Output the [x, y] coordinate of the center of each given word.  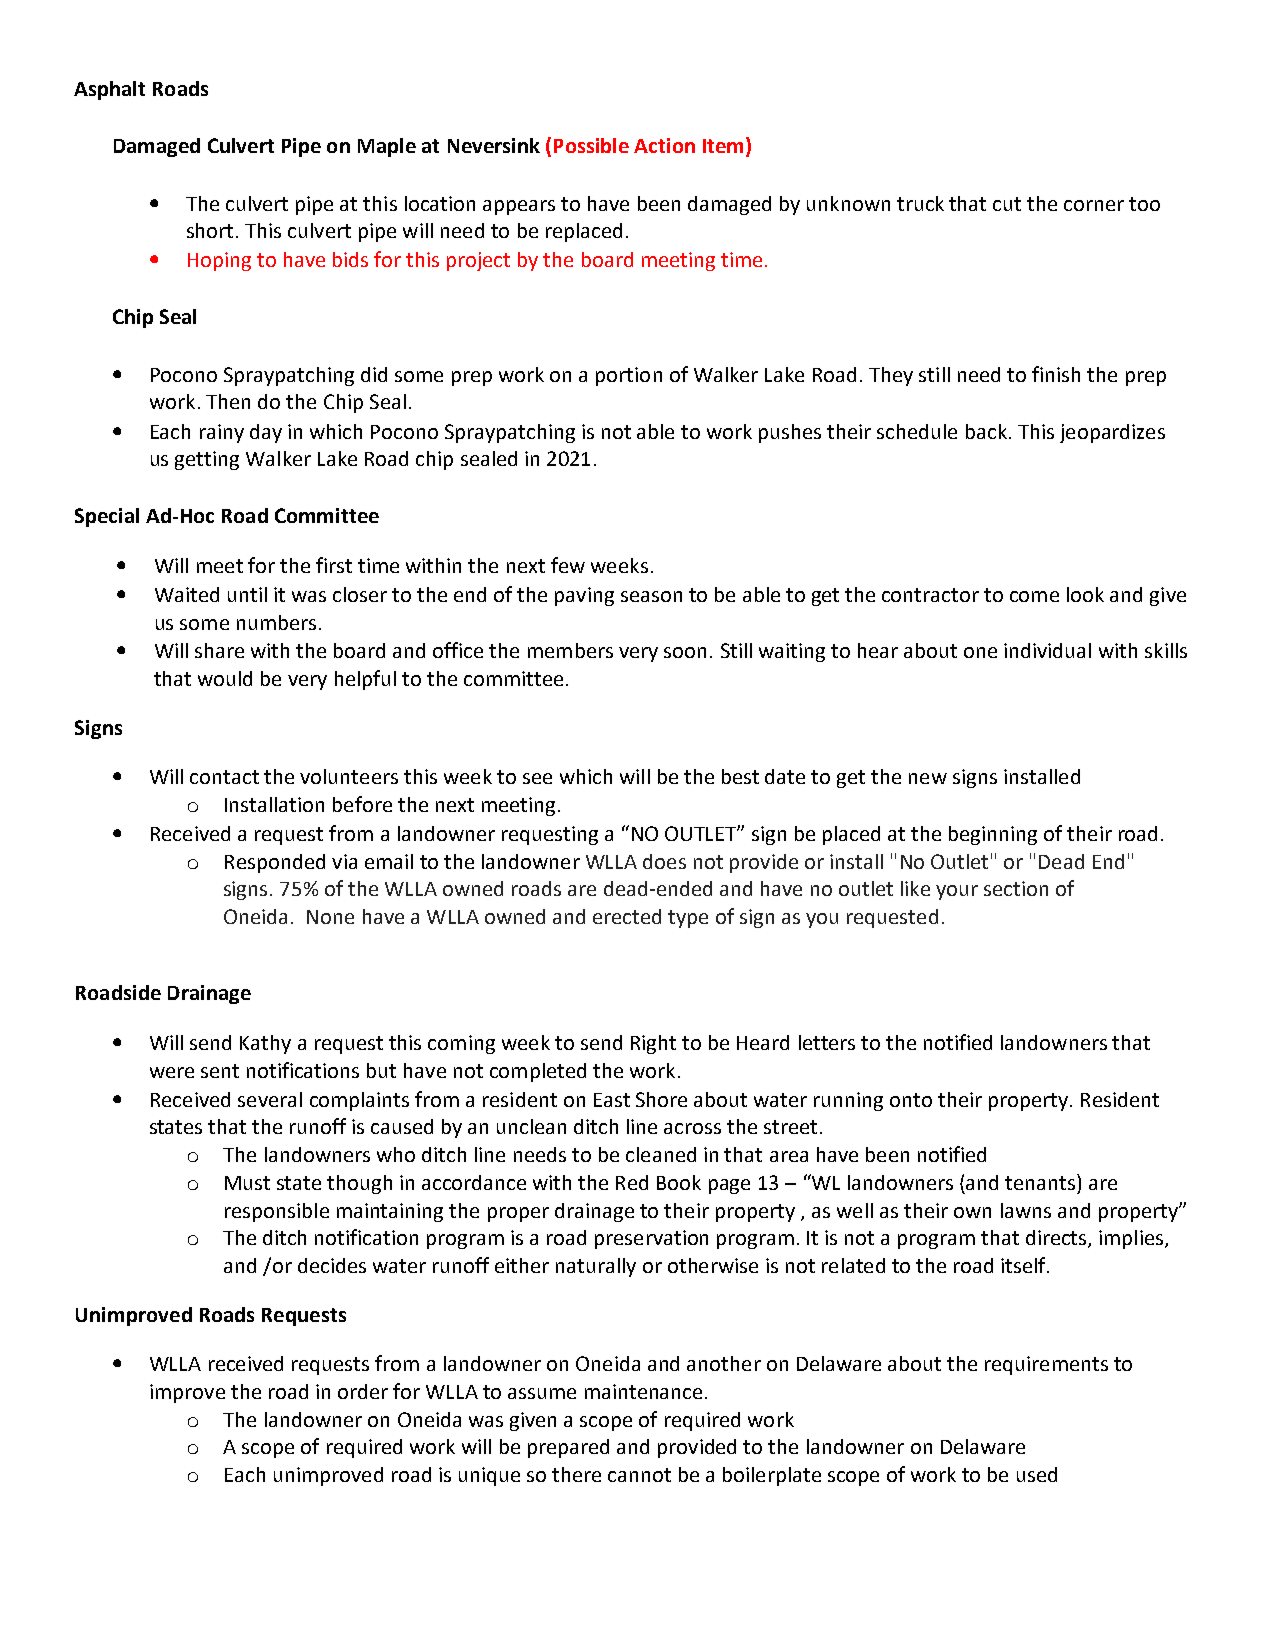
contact [224, 777]
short [210, 230]
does [664, 861]
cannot [639, 1475]
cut [1007, 204]
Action [664, 145]
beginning [993, 835]
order [363, 1391]
